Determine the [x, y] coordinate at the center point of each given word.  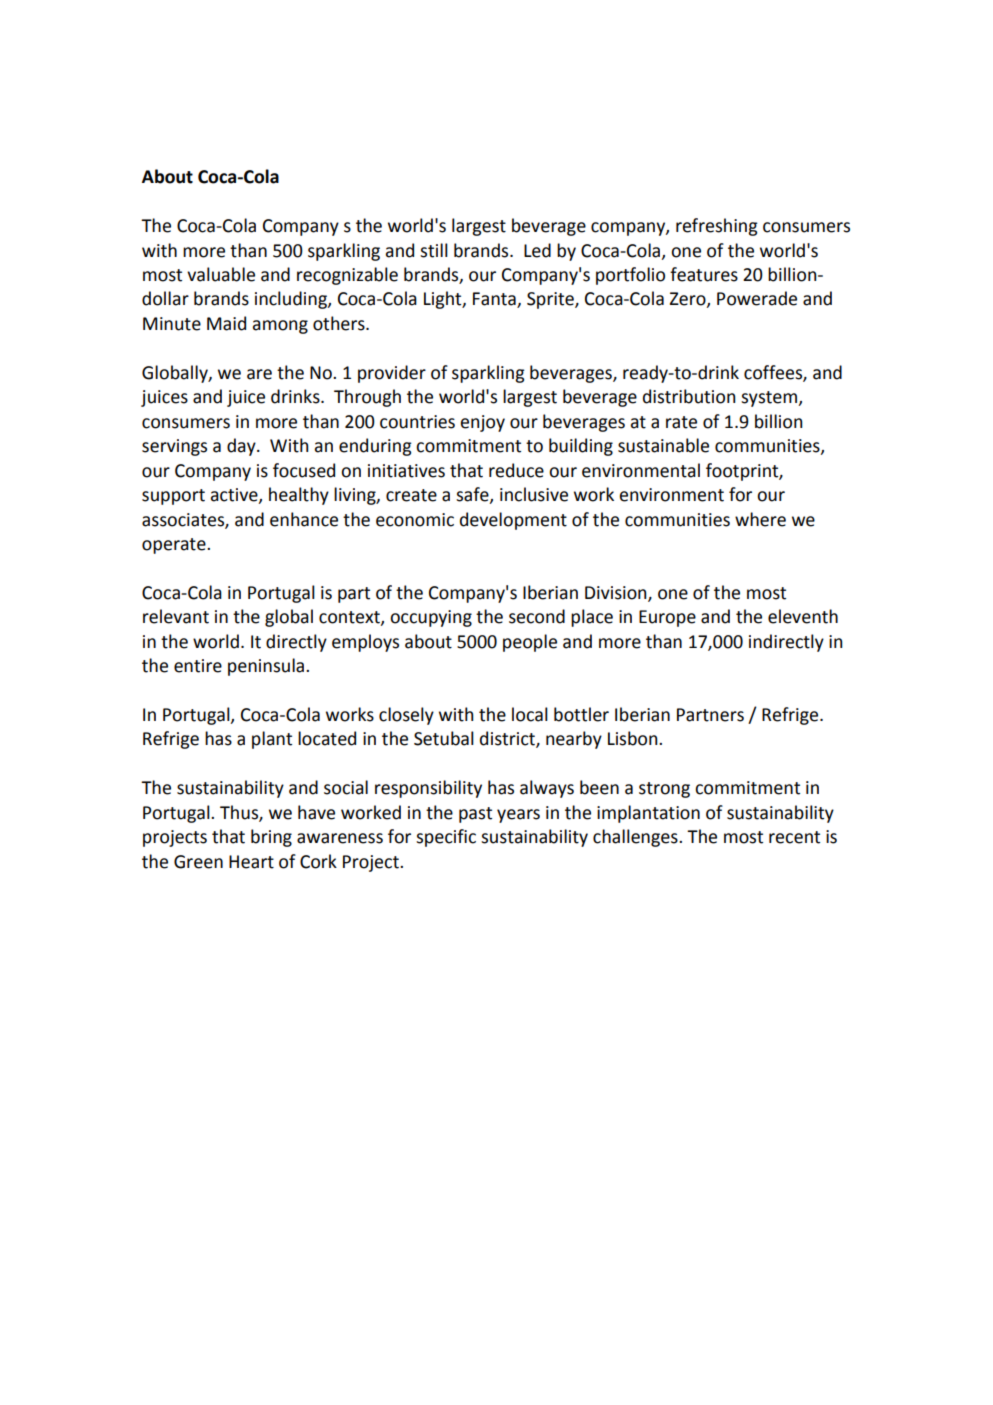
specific [446, 838]
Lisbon [634, 738]
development [513, 521]
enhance [304, 519]
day [242, 447]
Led [537, 250]
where [760, 519]
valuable [221, 274]
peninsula [267, 667]
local [530, 714]
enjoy [482, 423]
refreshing [717, 227]
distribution [689, 396]
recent [794, 837]
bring [271, 838]
